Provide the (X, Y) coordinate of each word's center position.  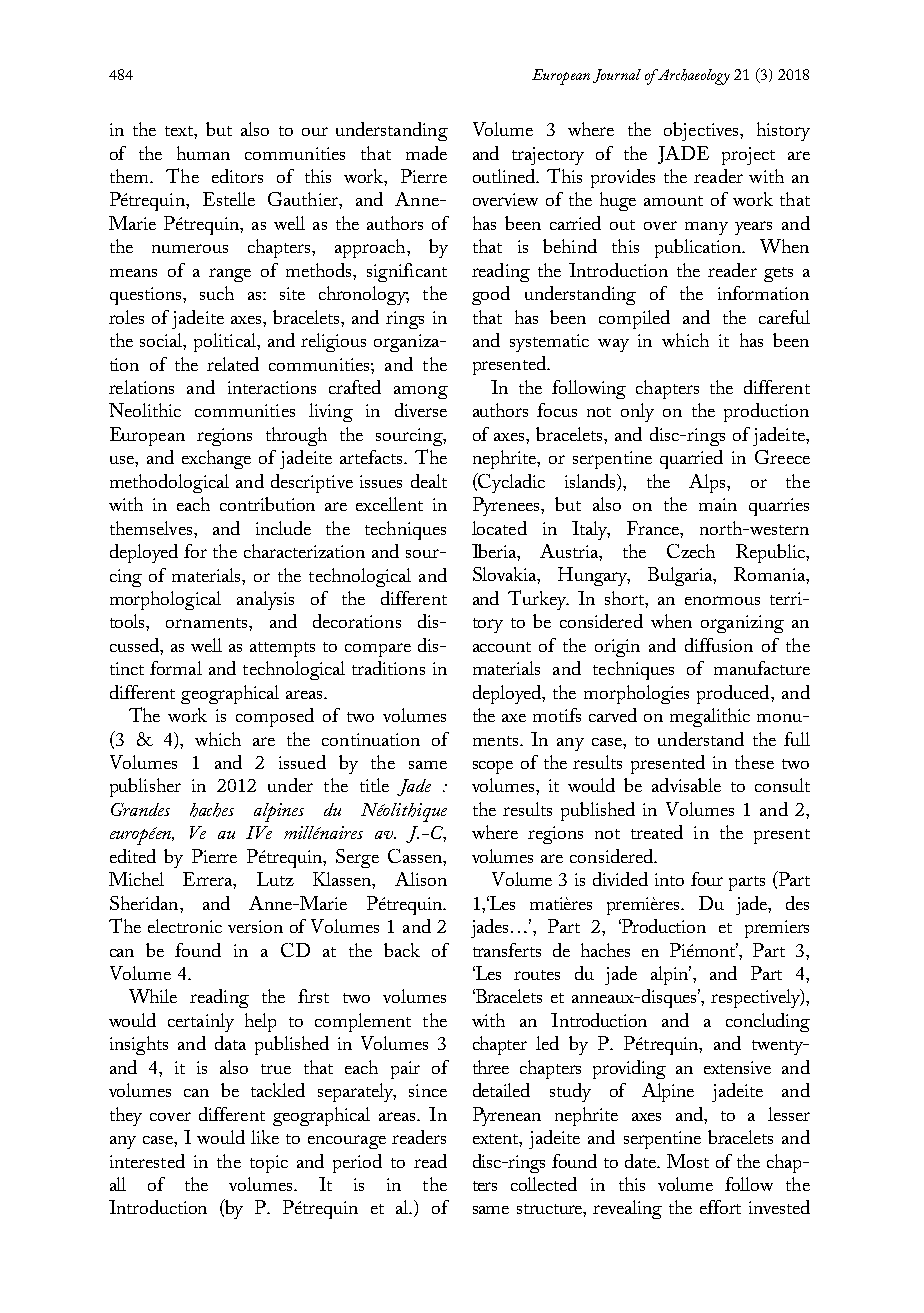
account (502, 647)
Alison (421, 879)
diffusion (719, 645)
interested (147, 1161)
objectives (702, 131)
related (233, 364)
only (637, 412)
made (426, 153)
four (707, 879)
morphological (165, 600)
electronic (185, 926)
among (421, 392)
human (203, 153)
